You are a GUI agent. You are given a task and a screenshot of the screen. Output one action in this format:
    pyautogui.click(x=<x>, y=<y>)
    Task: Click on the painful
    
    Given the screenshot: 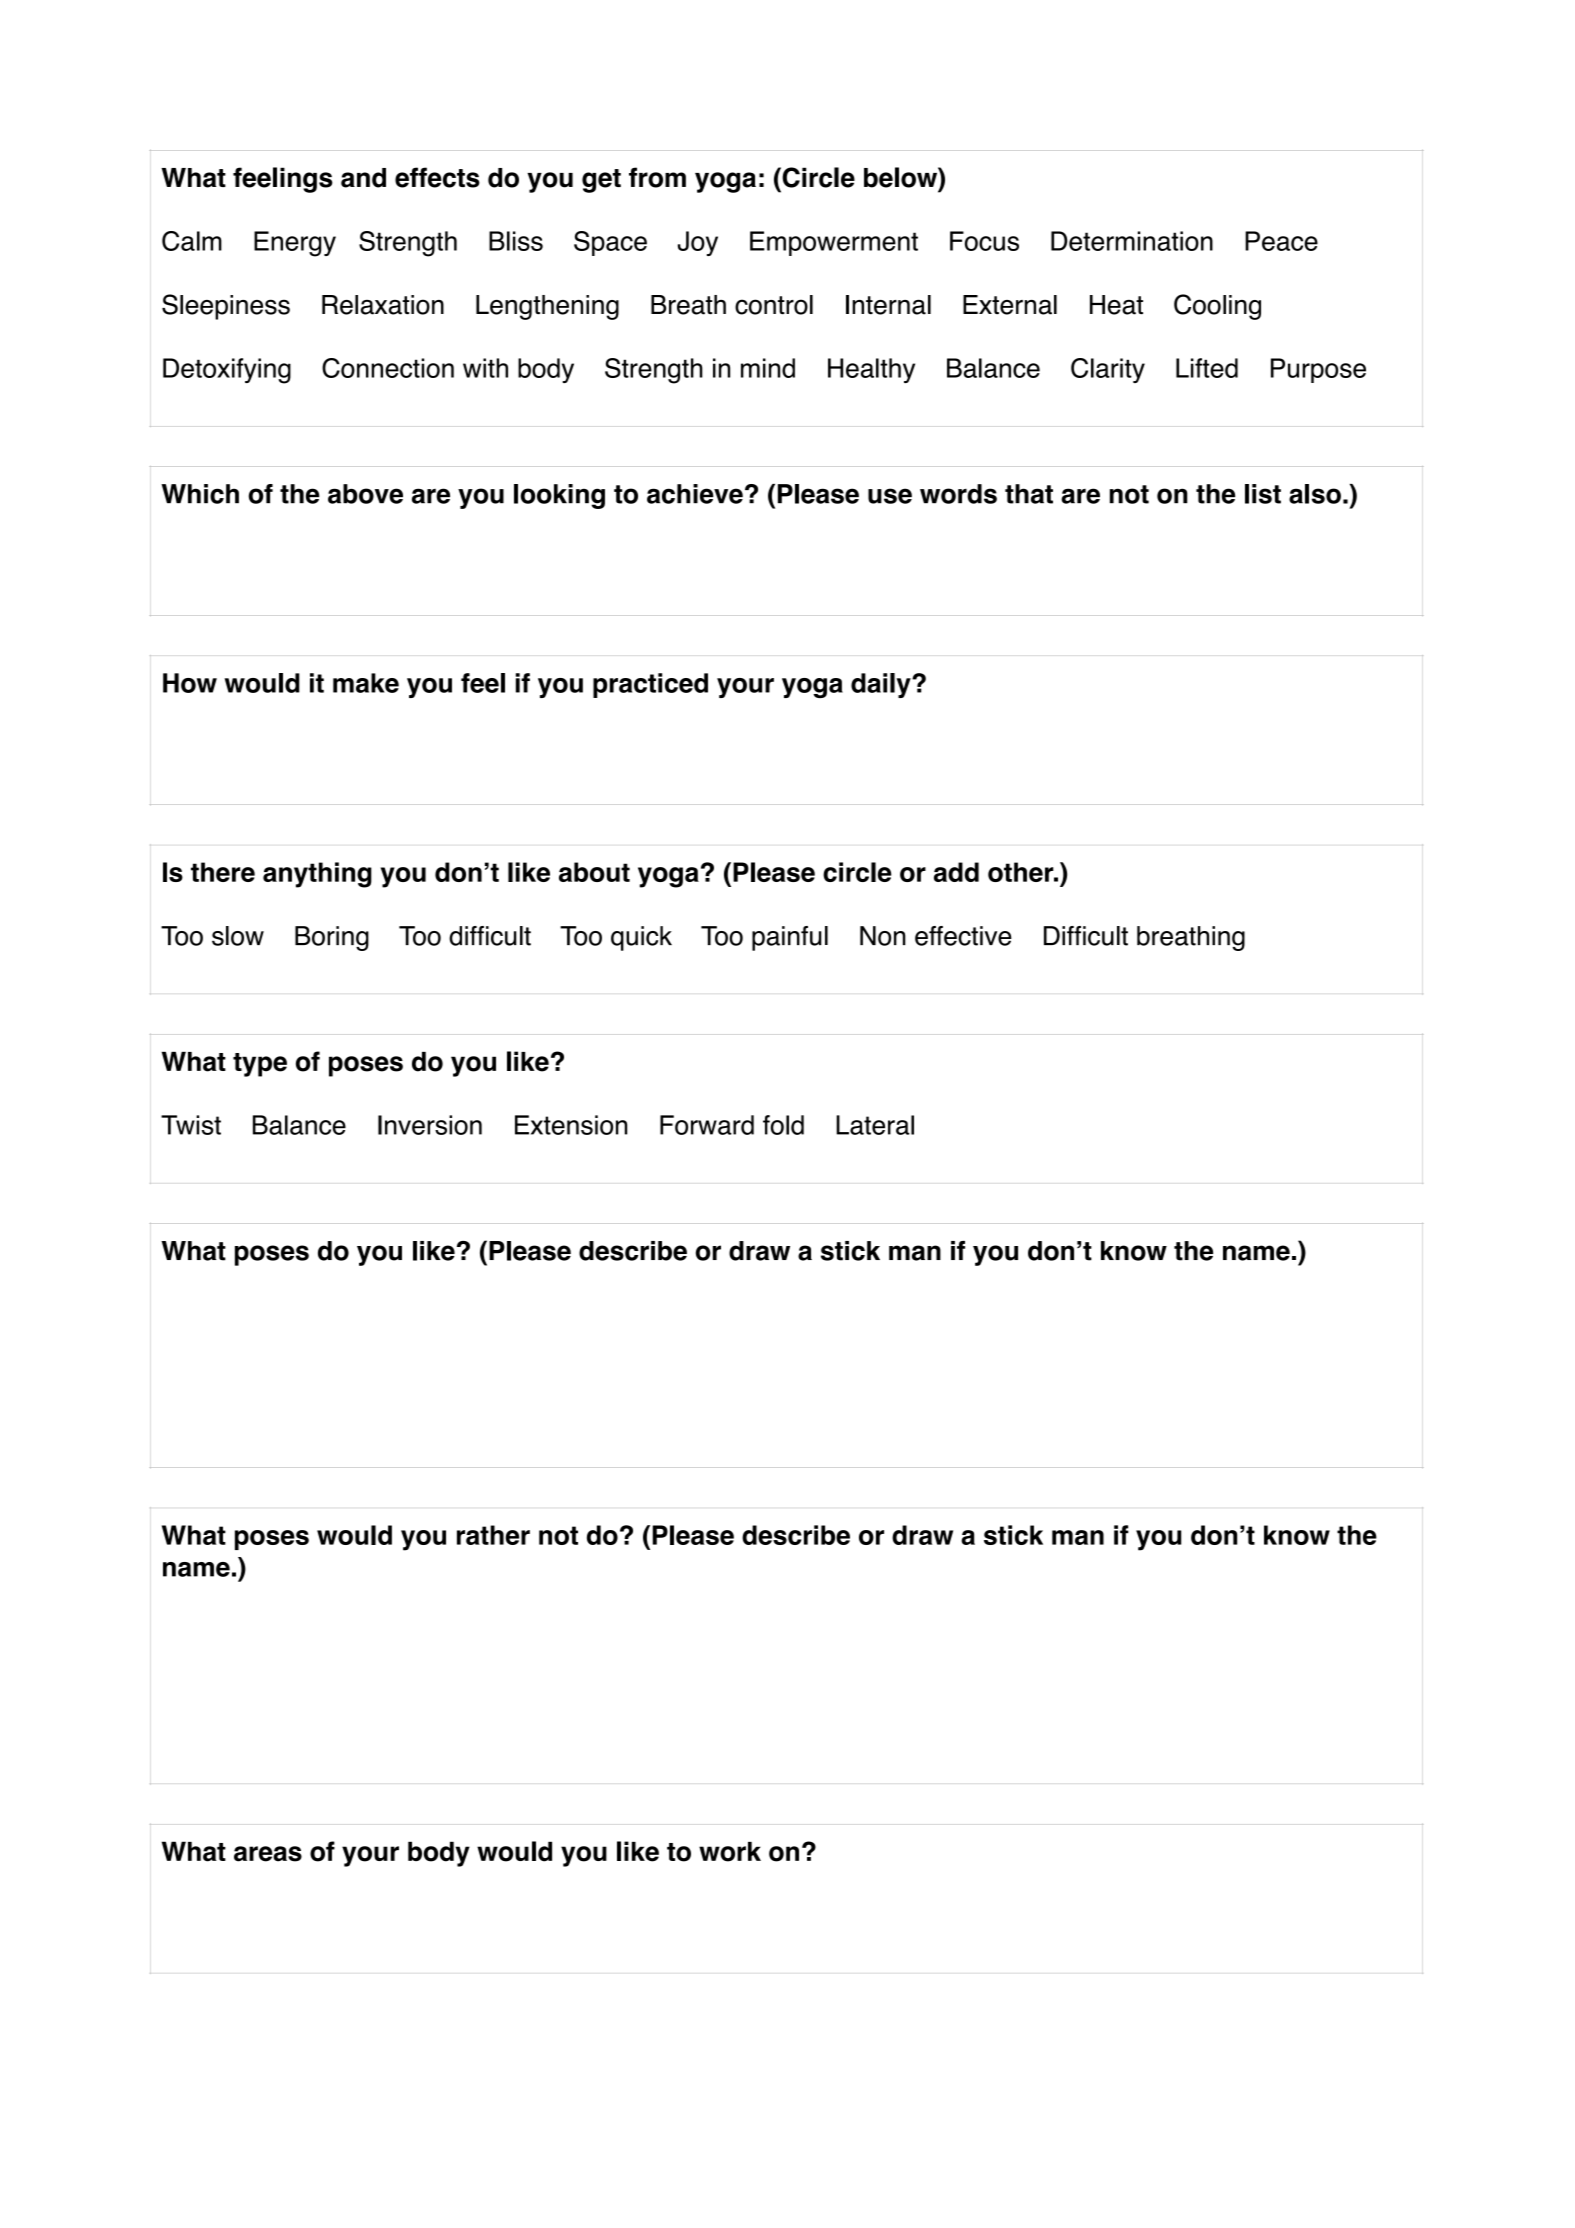 What is the action you would take?
    pyautogui.click(x=790, y=938)
